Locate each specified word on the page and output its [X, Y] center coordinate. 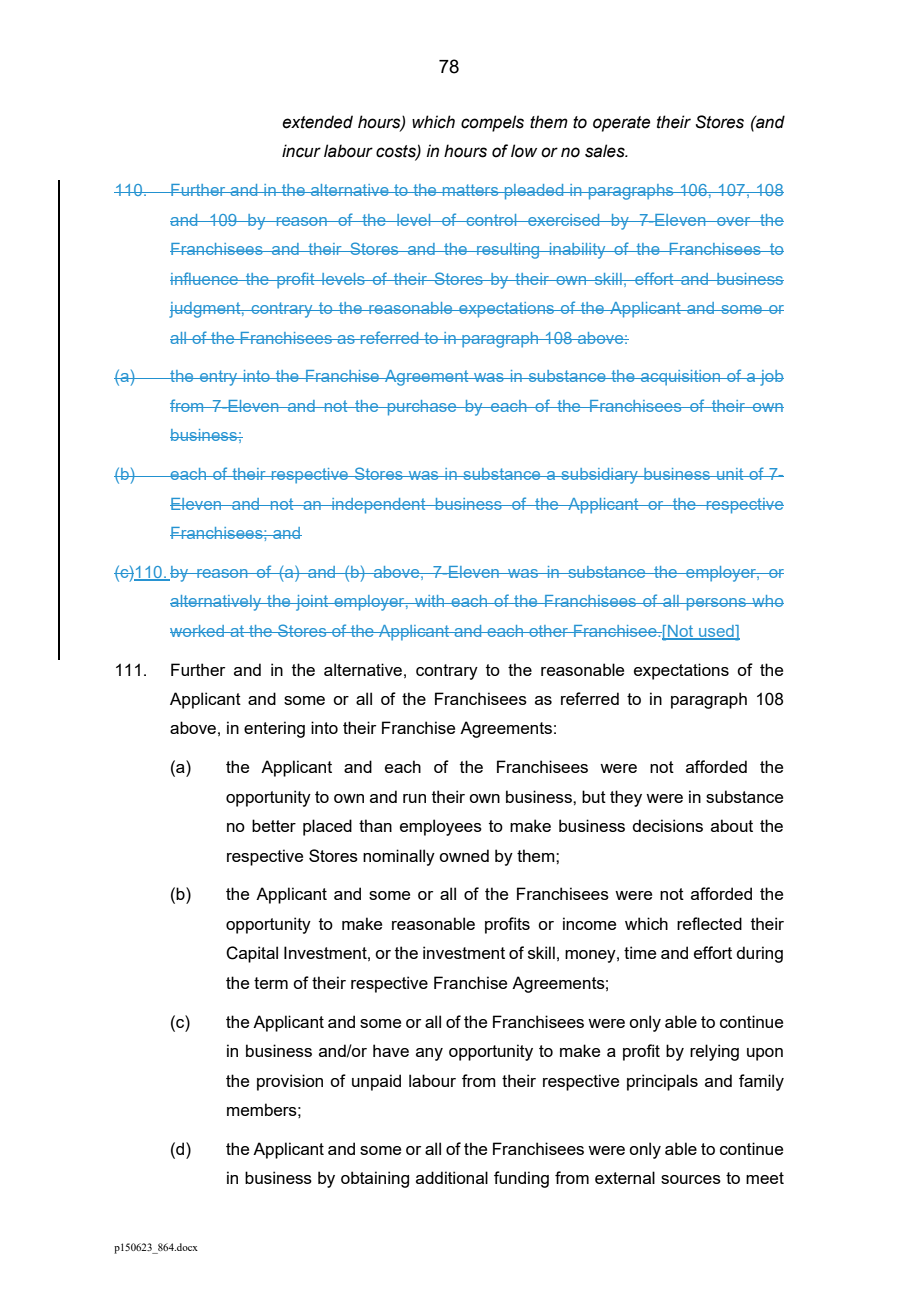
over [734, 221]
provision [290, 1082]
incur [301, 151]
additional [452, 1177]
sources [691, 1179]
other [549, 631]
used [716, 632]
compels [492, 123]
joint [312, 603]
